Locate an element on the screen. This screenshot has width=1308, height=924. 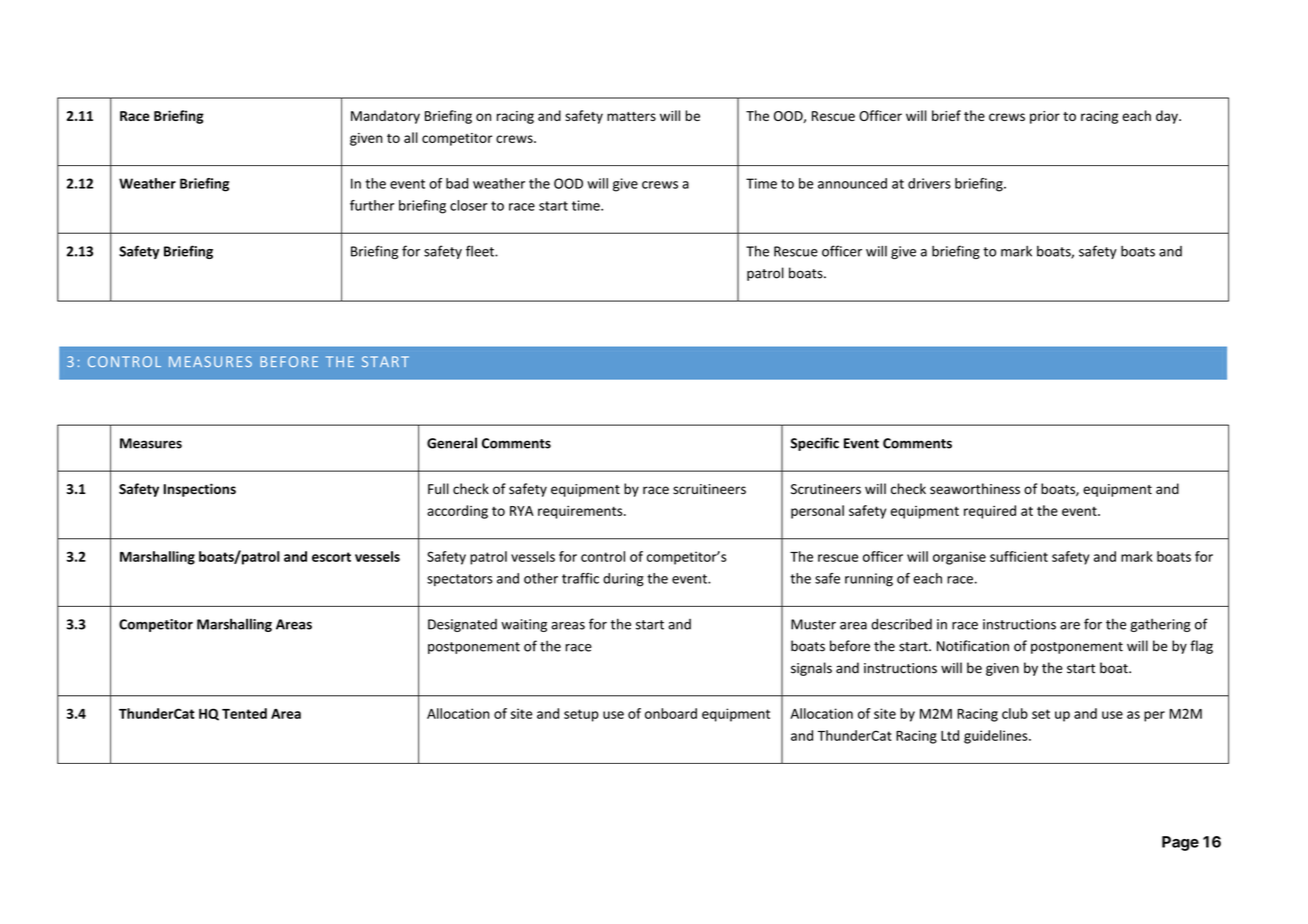
prior is located at coordinates (1045, 117).
